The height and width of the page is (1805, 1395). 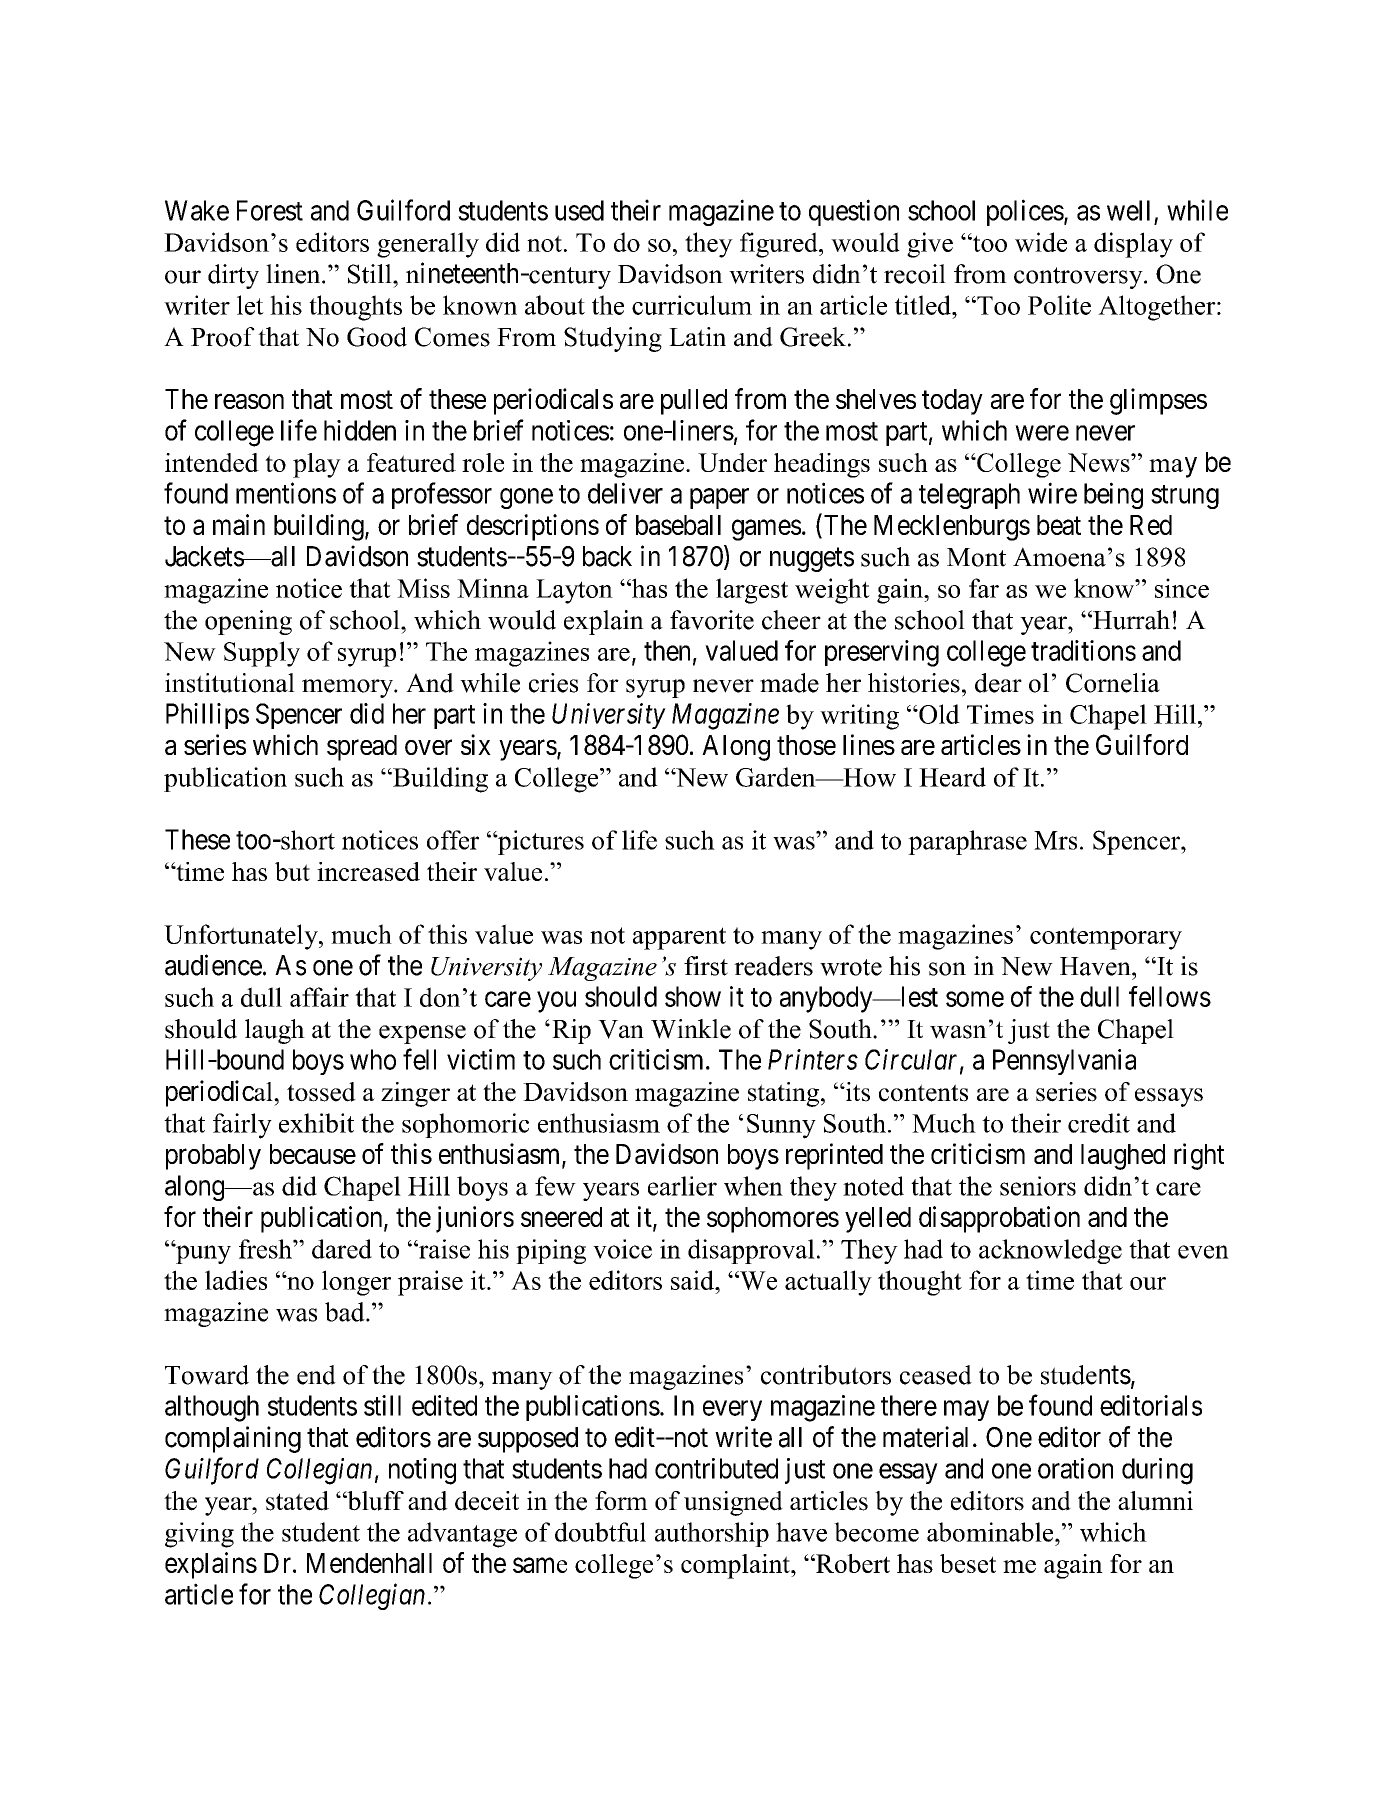 What do you see at coordinates (679, 938) in the page?
I see `apparent` at bounding box center [679, 938].
